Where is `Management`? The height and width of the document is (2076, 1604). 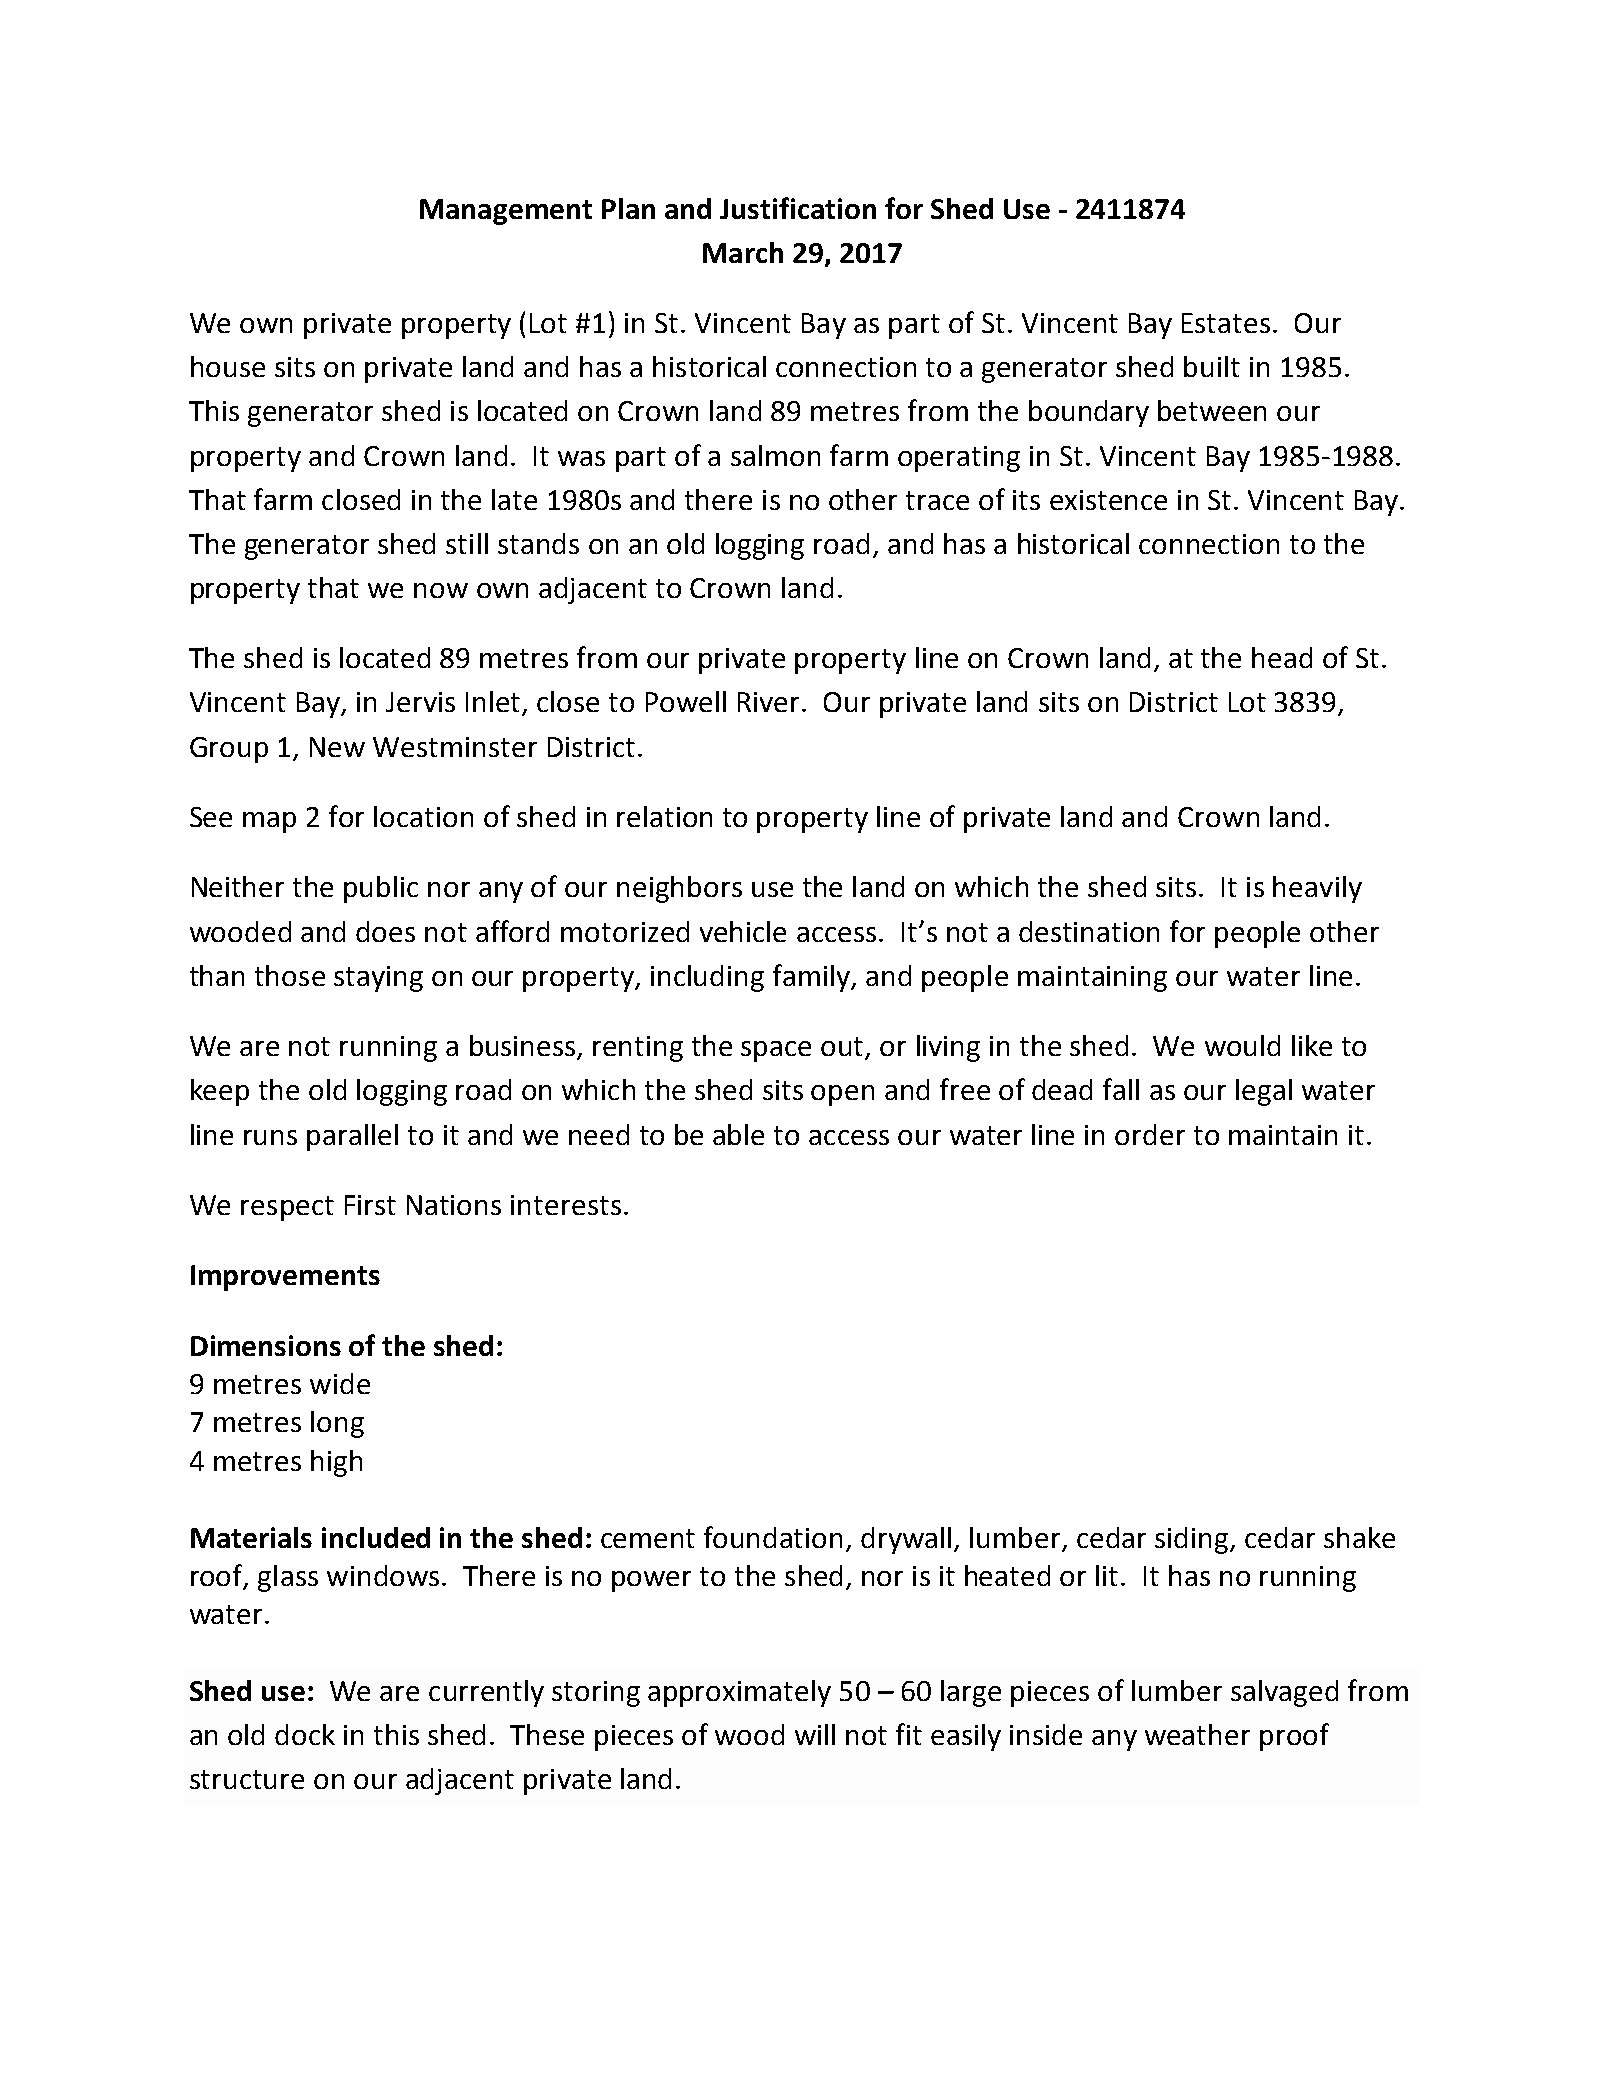 Management is located at coordinates (506, 212).
